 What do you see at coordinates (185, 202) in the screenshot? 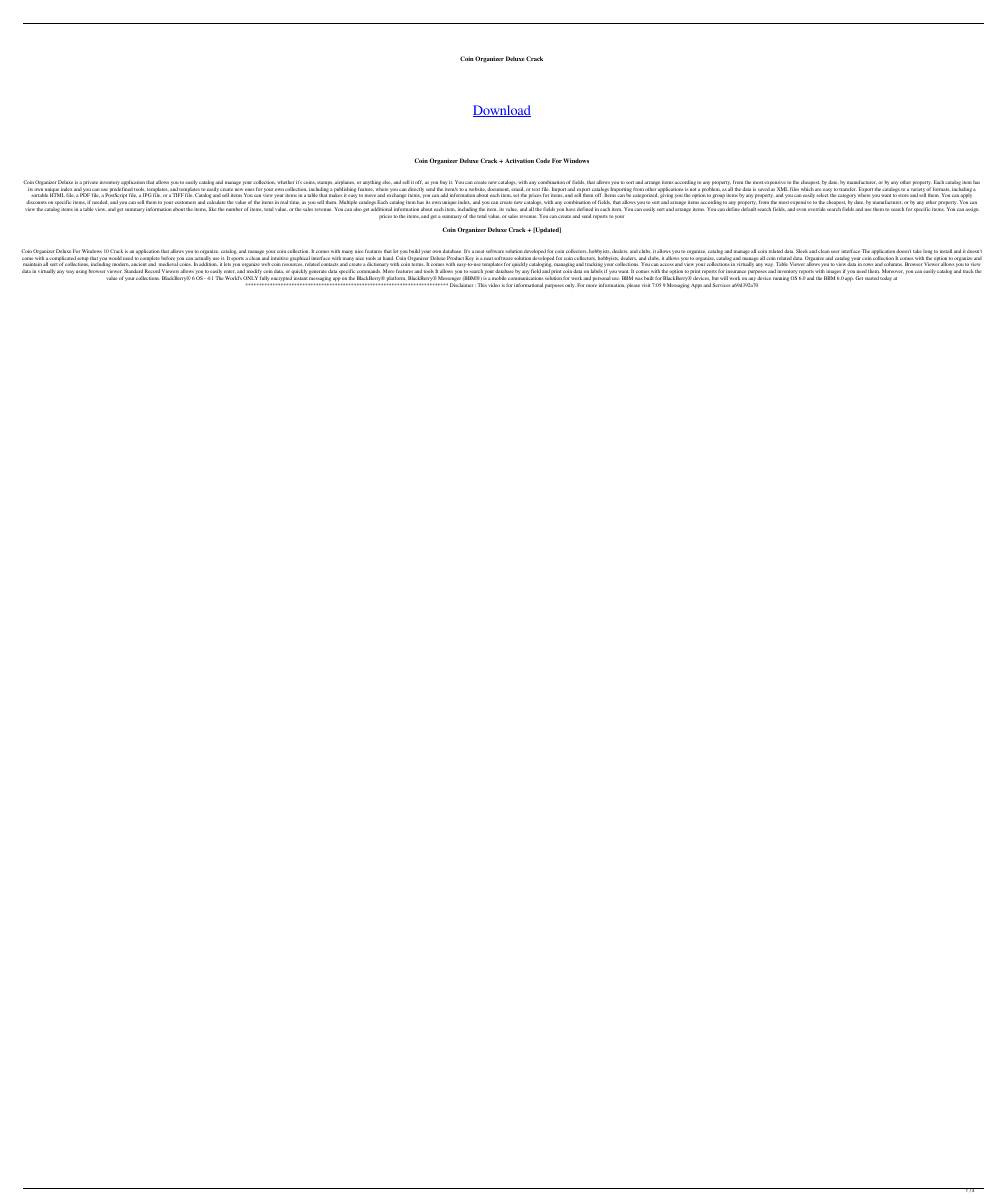
I see `customers` at bounding box center [185, 202].
